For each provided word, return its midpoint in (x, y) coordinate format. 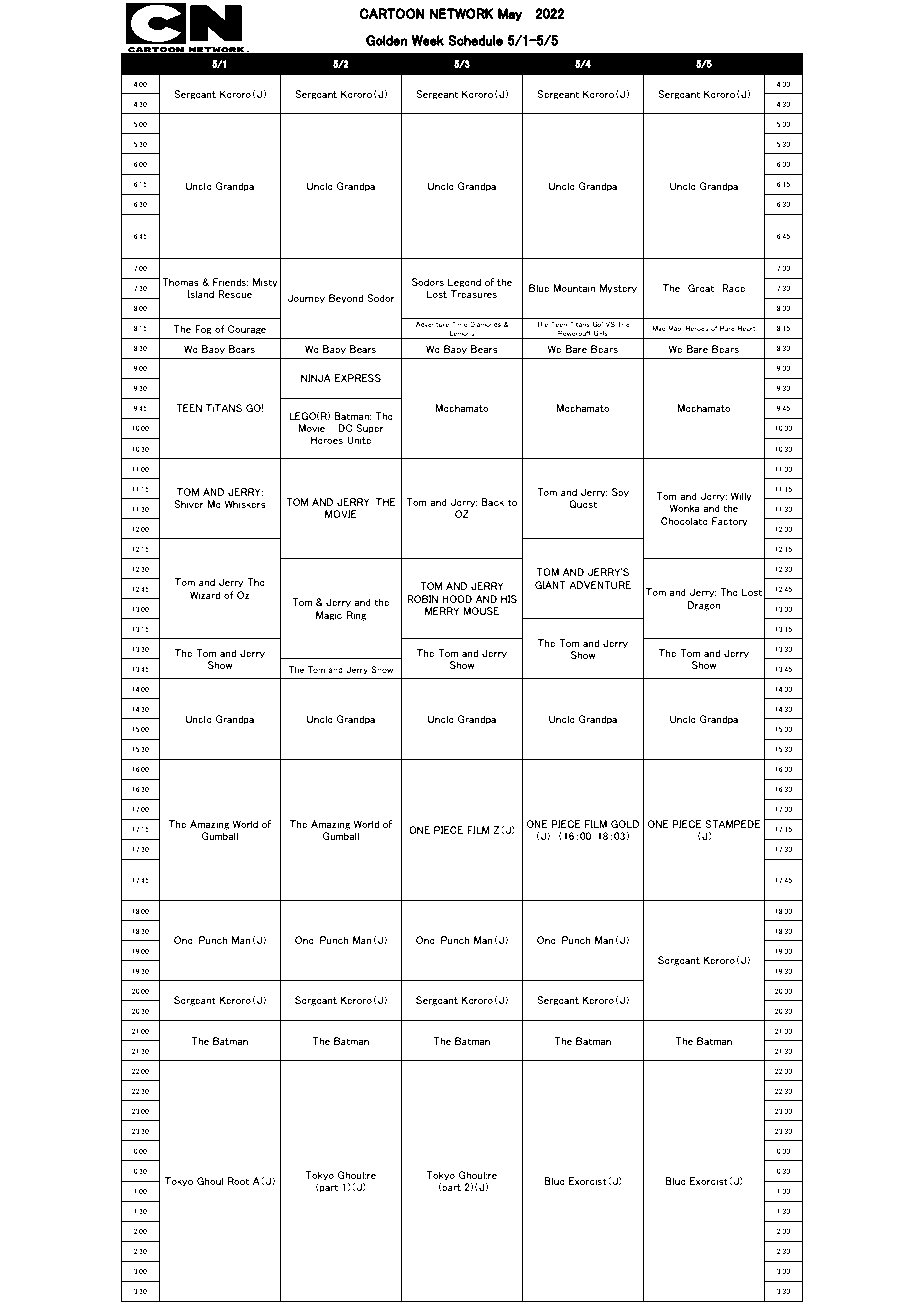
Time (459, 324)
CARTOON (392, 13)
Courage (247, 330)
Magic (329, 616)
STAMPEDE (732, 824)
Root (238, 1181)
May (510, 14)
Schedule (475, 40)
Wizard (205, 595)
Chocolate (684, 521)
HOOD (457, 599)
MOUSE (481, 611)
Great (701, 288)
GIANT (550, 585)
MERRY (442, 611)
